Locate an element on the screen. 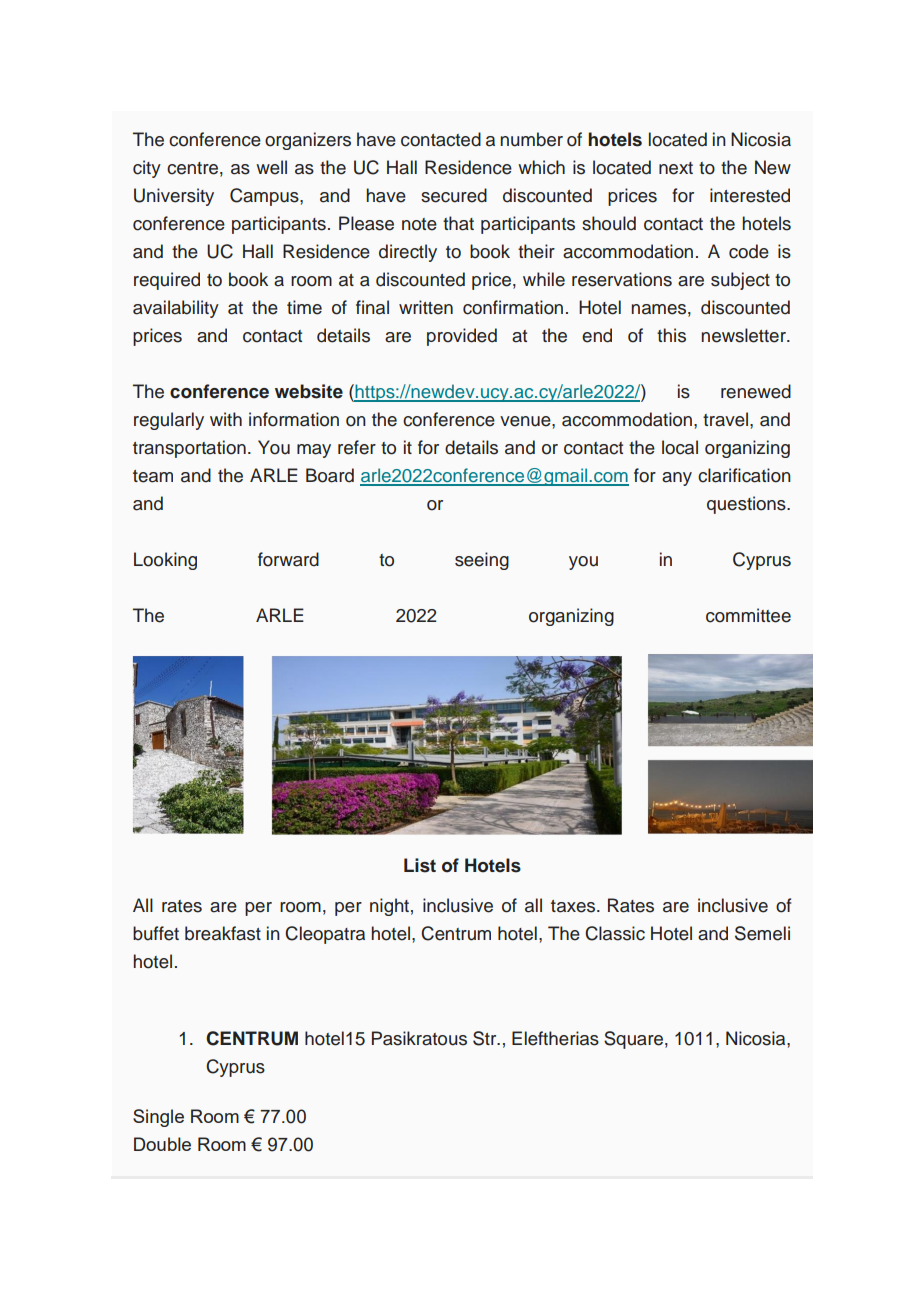 Image resolution: width=924 pixels, height=1308 pixels. breakfast is located at coordinates (223, 933).
